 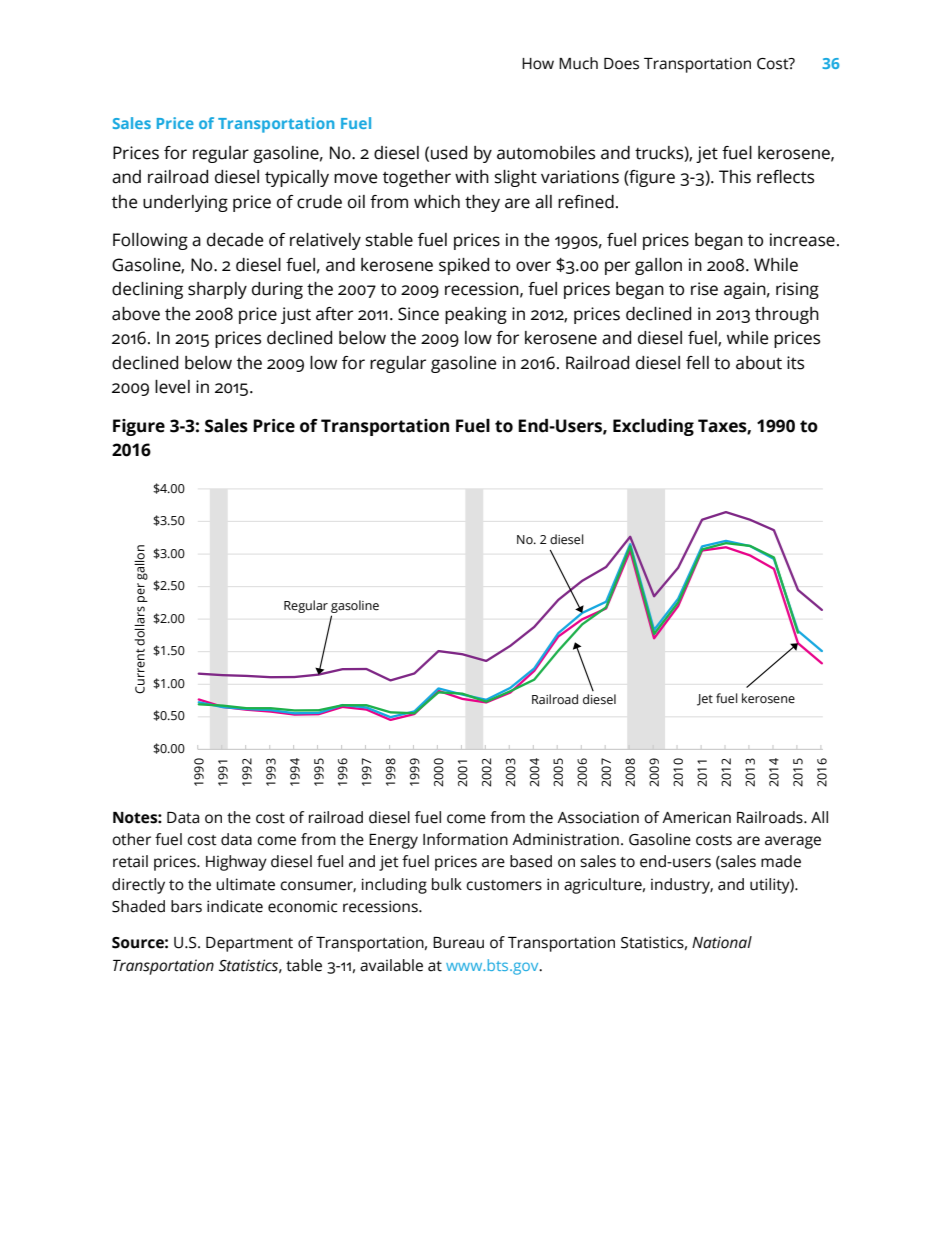 What do you see at coordinates (172, 387) in the screenshot?
I see `level` at bounding box center [172, 387].
